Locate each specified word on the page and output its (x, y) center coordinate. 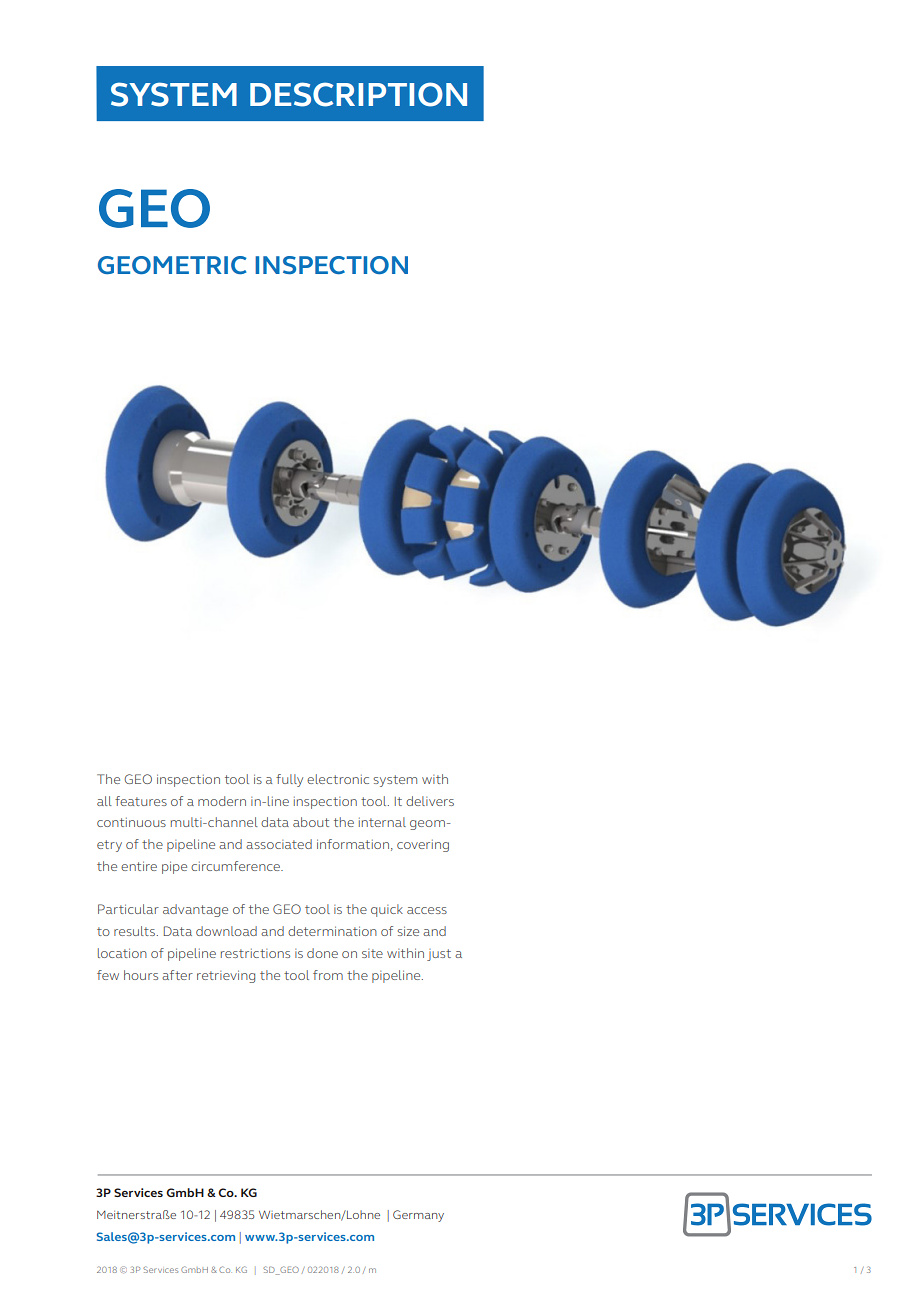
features (141, 801)
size (408, 931)
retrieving (226, 976)
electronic (338, 779)
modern (222, 801)
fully (289, 780)
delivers (430, 801)
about (311, 822)
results (134, 931)
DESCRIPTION (358, 94)
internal (382, 822)
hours (141, 975)
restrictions (255, 953)
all (104, 801)
